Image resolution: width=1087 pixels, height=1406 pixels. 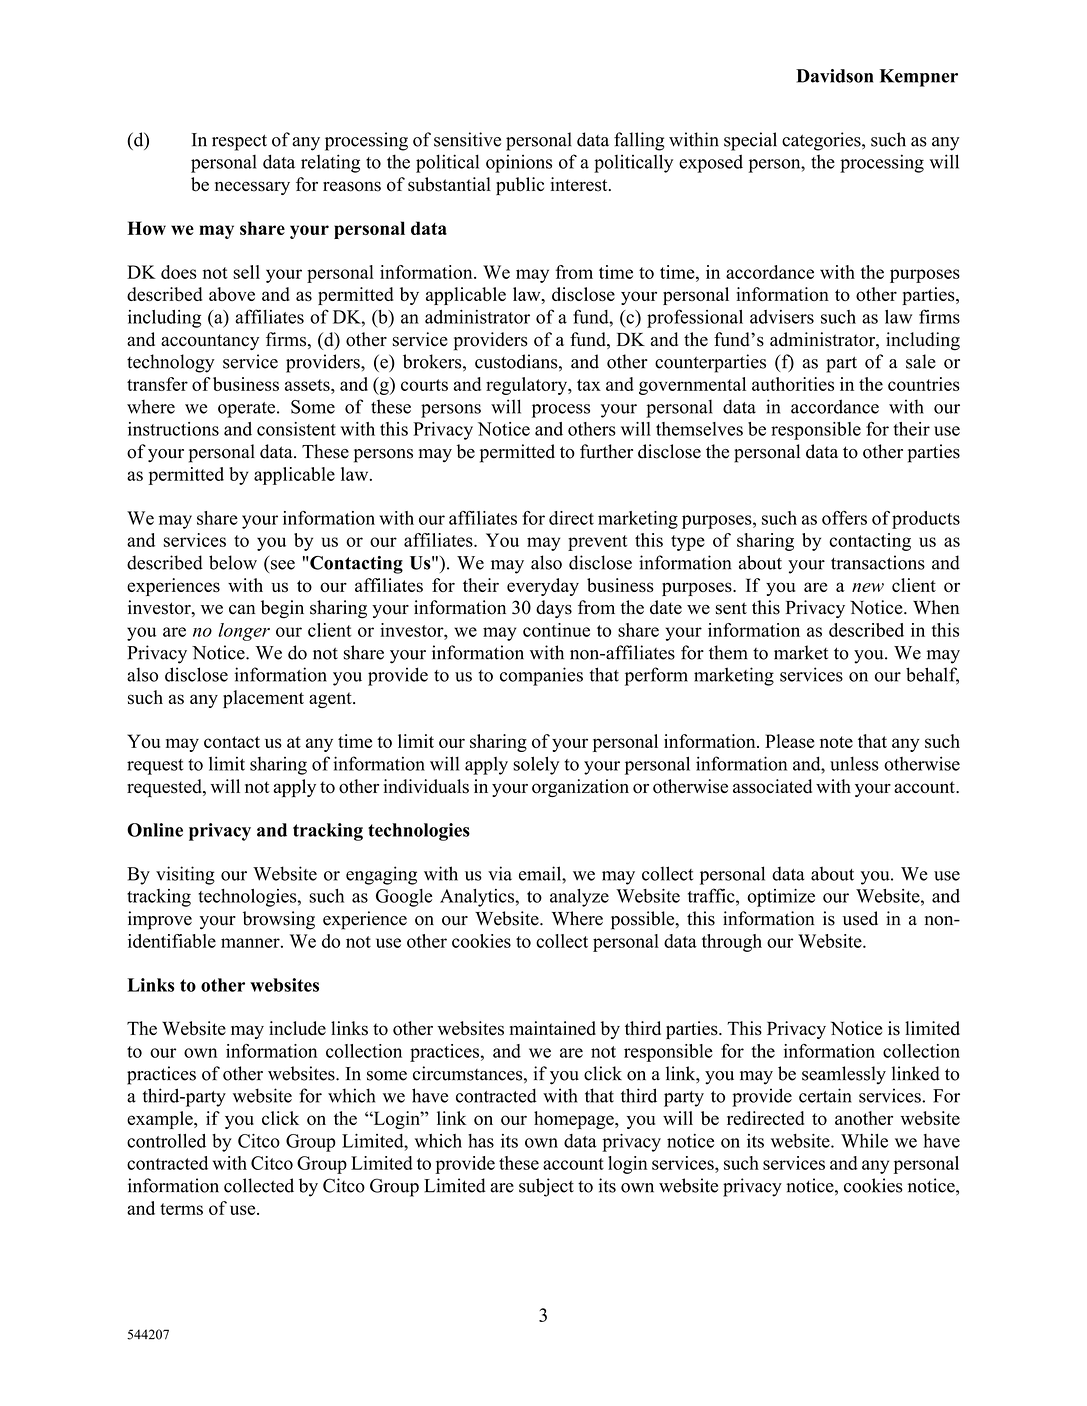 What do you see at coordinates (868, 587) in the screenshot?
I see `new` at bounding box center [868, 587].
